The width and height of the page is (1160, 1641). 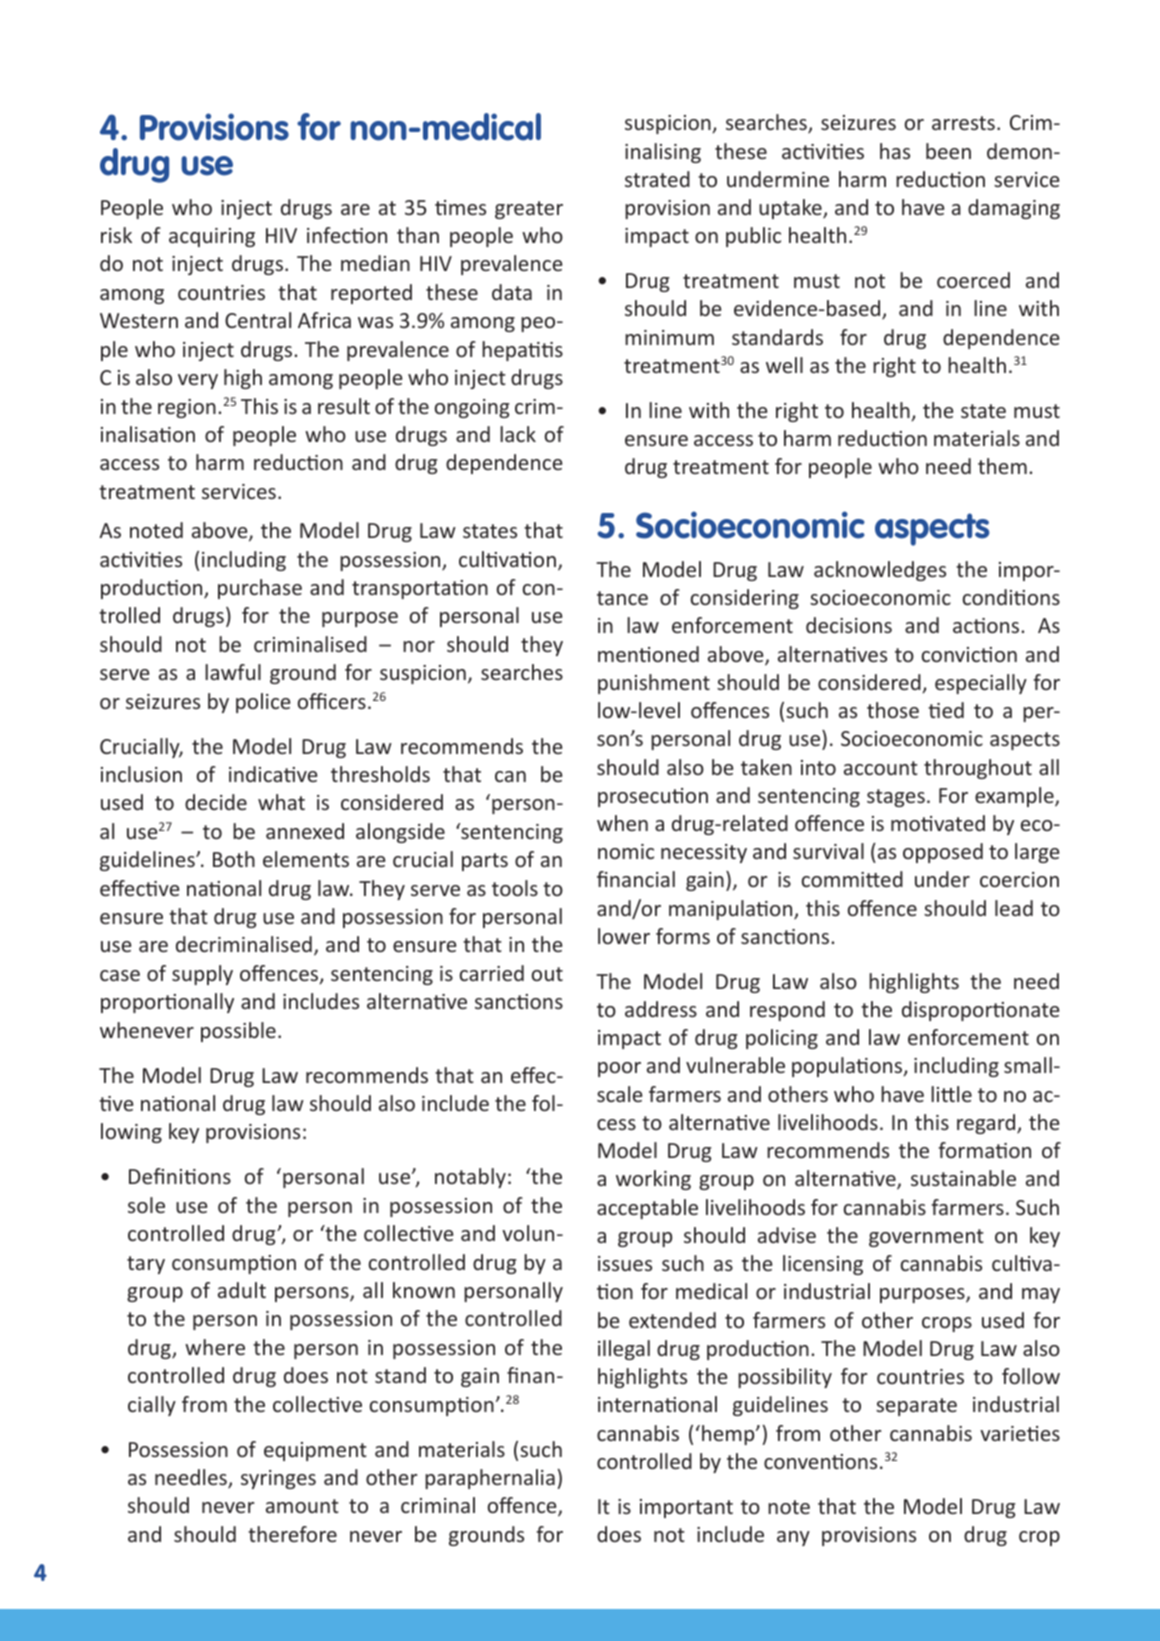 What do you see at coordinates (963, 1178) in the page?
I see `sustainable` at bounding box center [963, 1178].
